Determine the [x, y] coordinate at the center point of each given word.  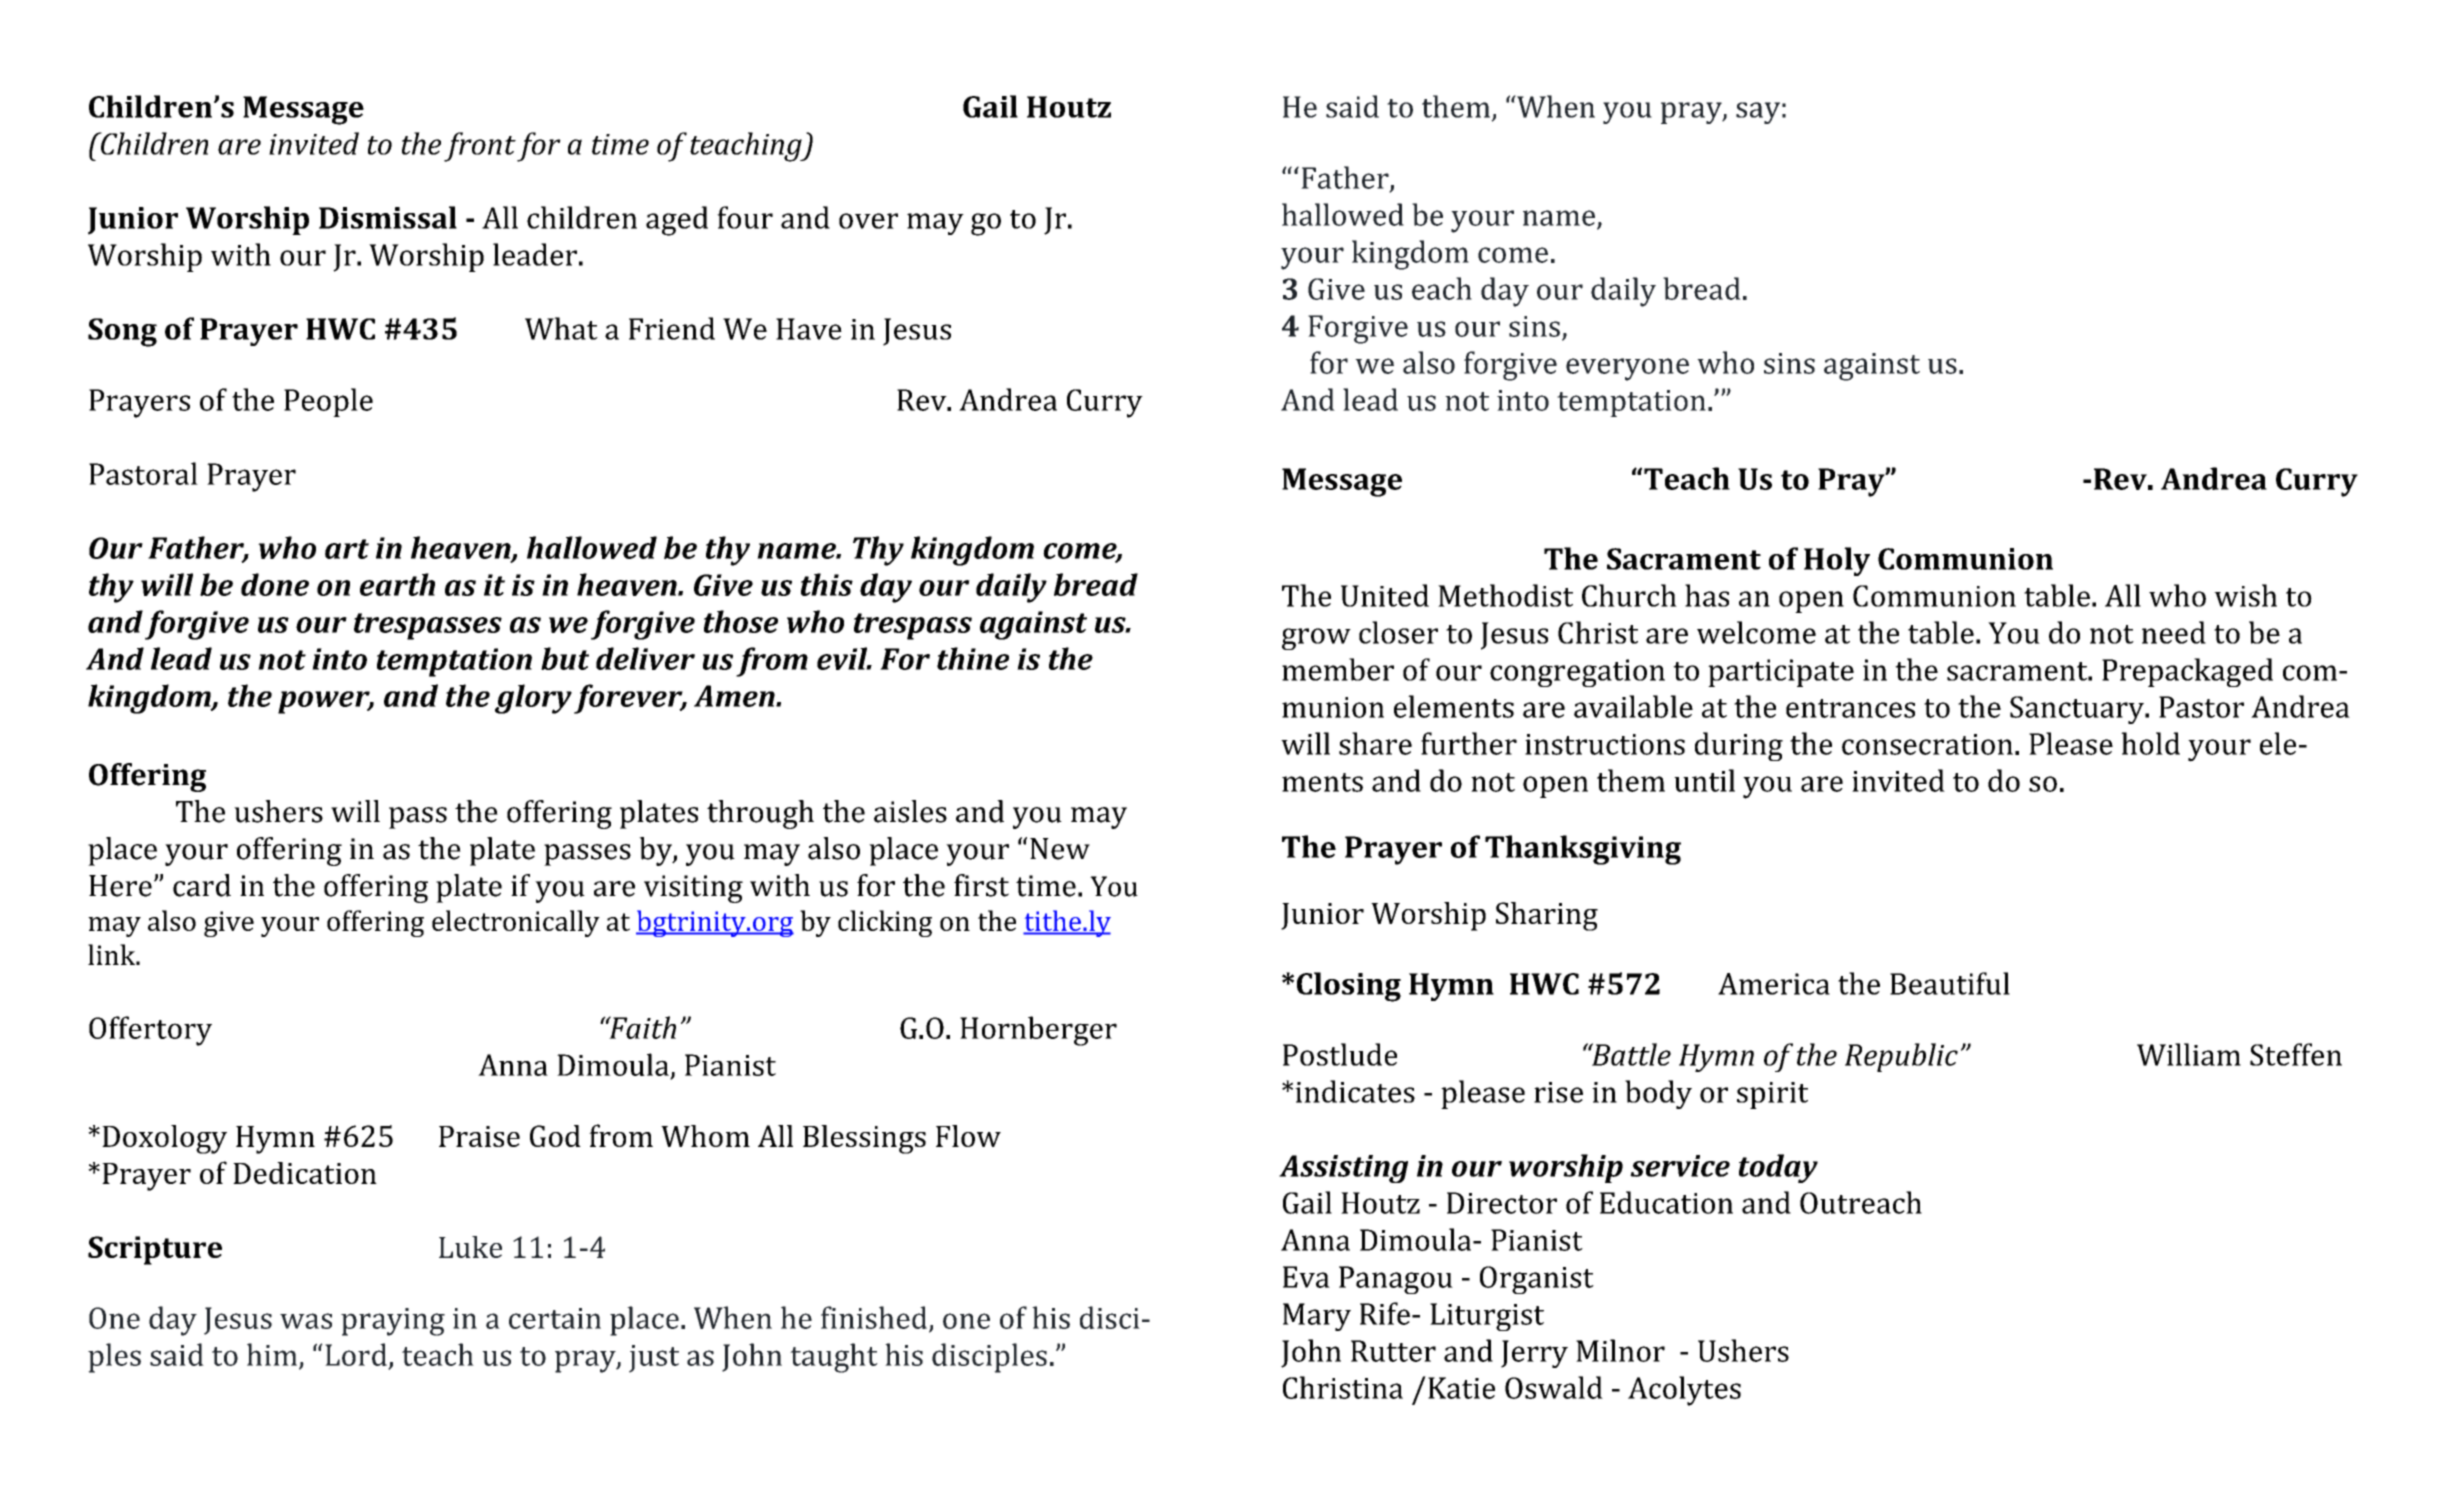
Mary [1317, 1317]
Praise [479, 1136]
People [328, 402]
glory [533, 699]
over [868, 221]
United [1385, 595]
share [1375, 743]
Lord [356, 1354]
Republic [1901, 1057]
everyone [1627, 369]
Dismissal [388, 217]
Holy [1837, 561]
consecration [1927, 744]
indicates [1355, 1091]
